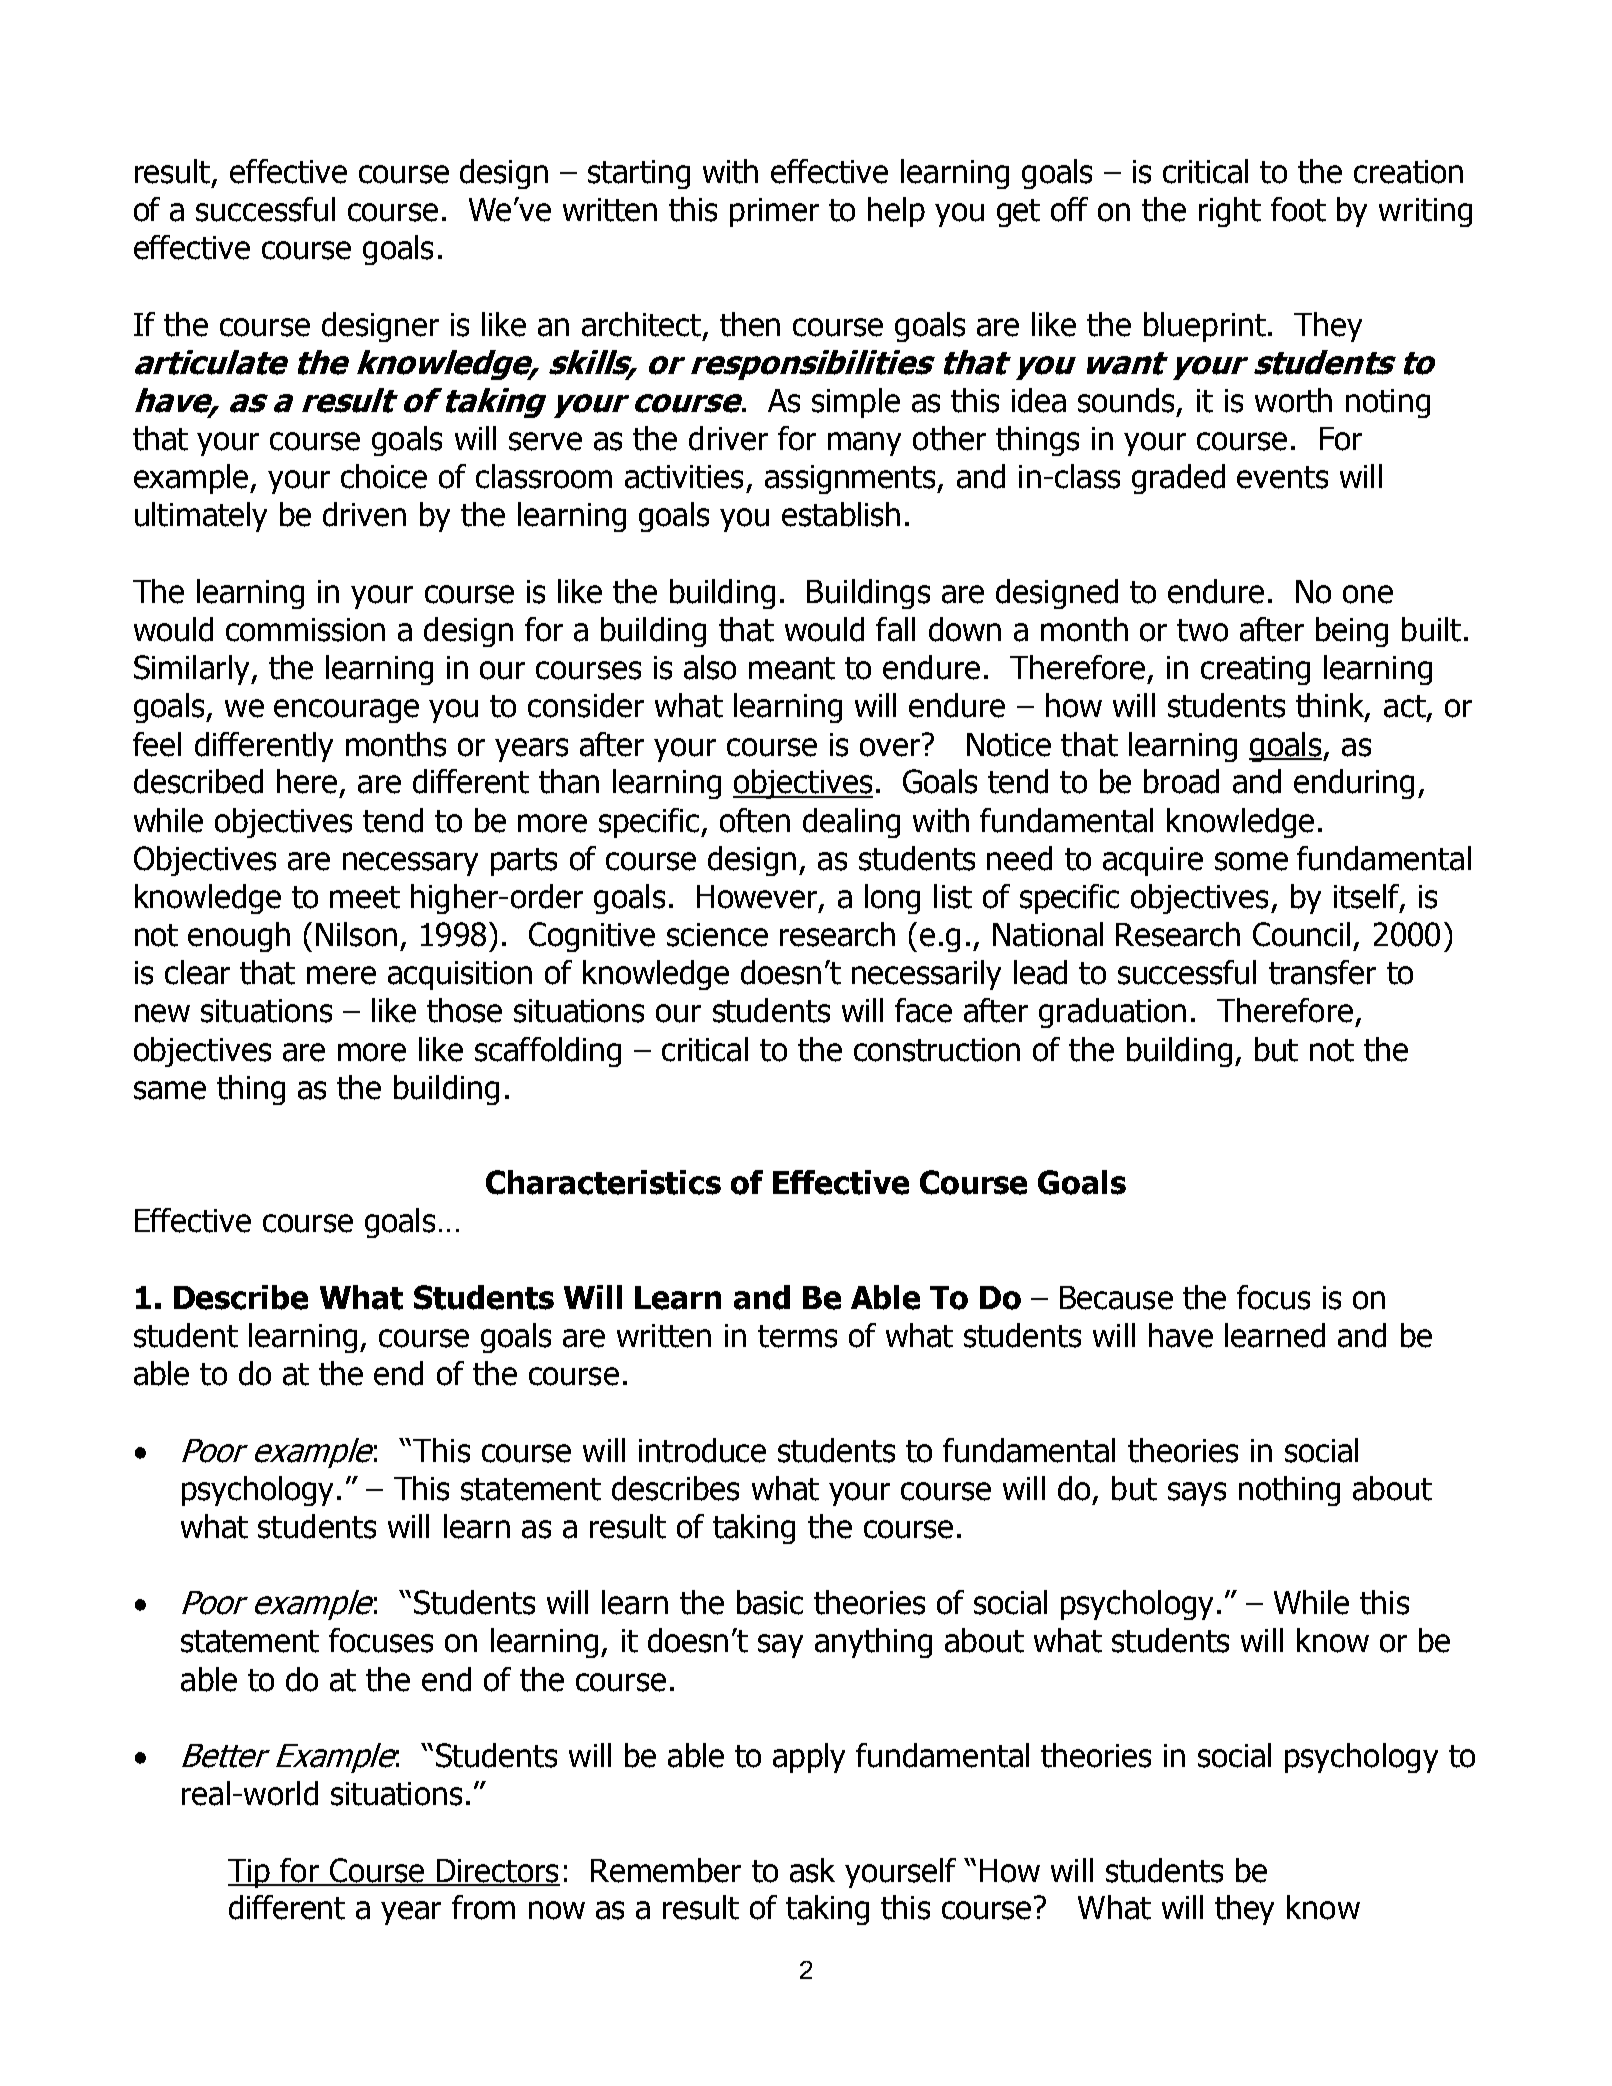  What do you see at coordinates (923, 1010) in the page?
I see `face` at bounding box center [923, 1010].
